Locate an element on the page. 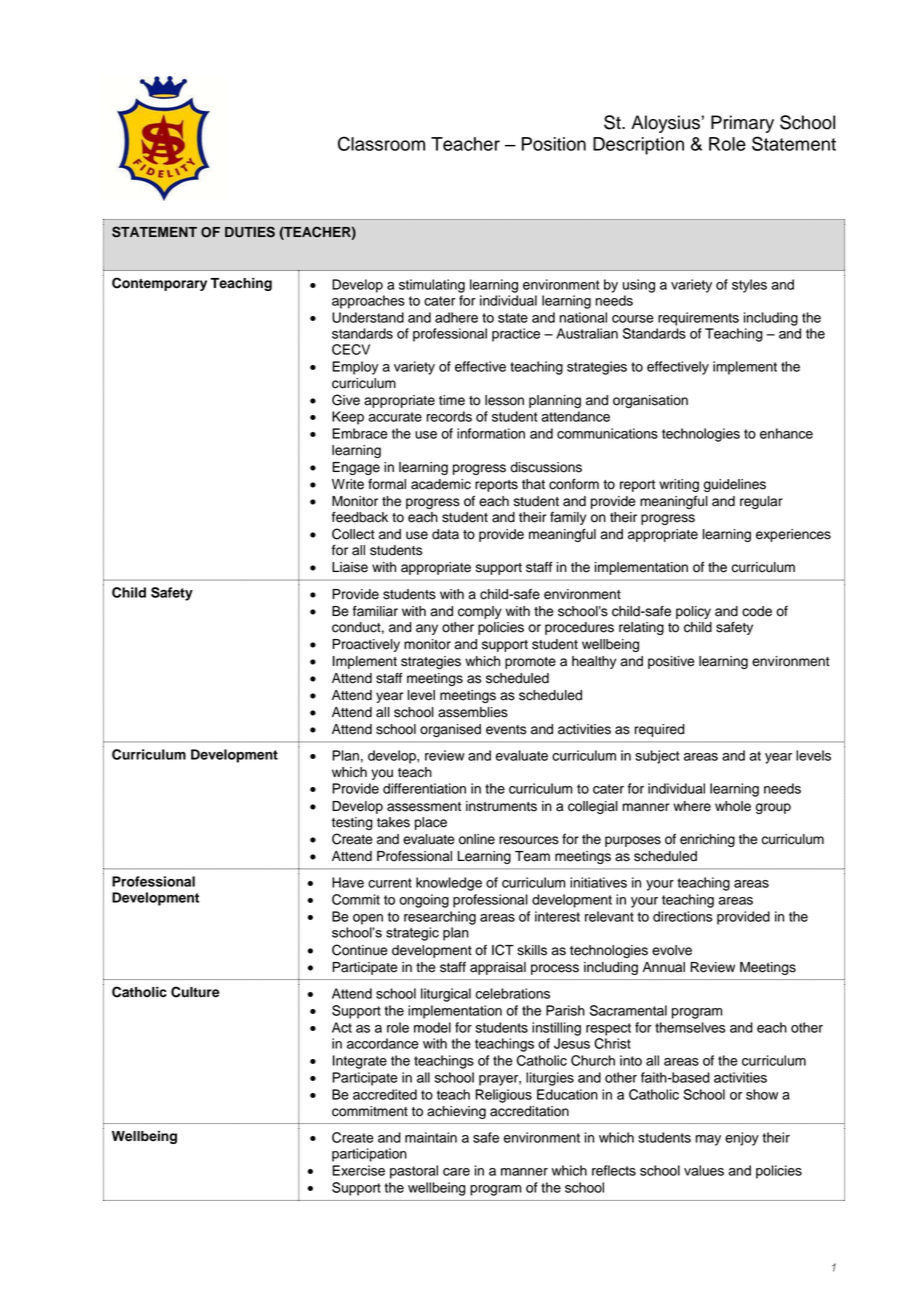 Image resolution: width=924 pixels, height=1308 pixels. may is located at coordinates (708, 1140).
